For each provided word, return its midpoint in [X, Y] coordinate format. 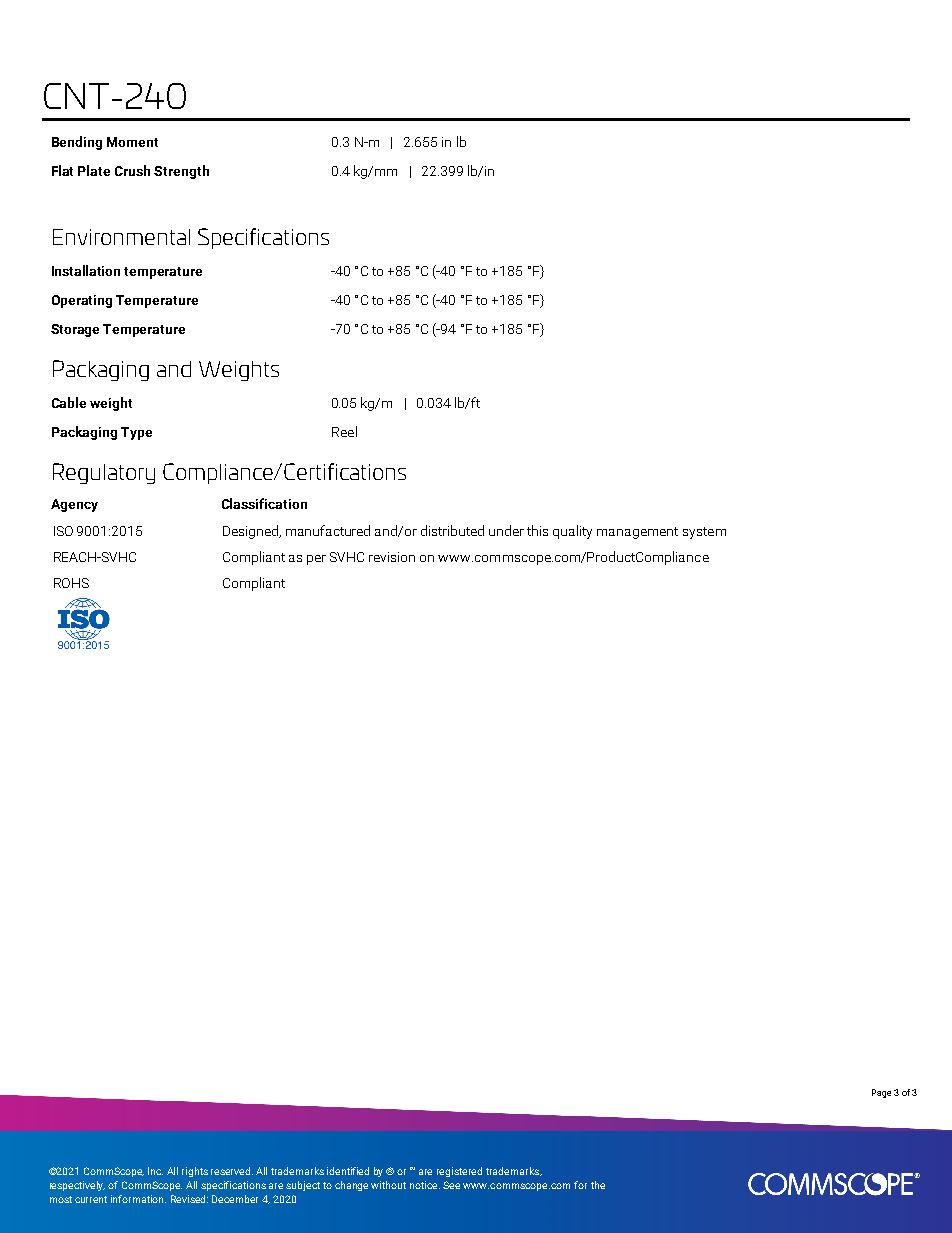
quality [572, 532]
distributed [452, 530]
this [537, 530]
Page [881, 1093]
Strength [181, 172]
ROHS [71, 583]
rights [195, 1172]
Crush [132, 170]
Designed [252, 532]
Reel [344, 431]
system [704, 533]
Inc [155, 1171]
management [637, 533]
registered [459, 1172]
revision [392, 557]
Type [136, 433]
